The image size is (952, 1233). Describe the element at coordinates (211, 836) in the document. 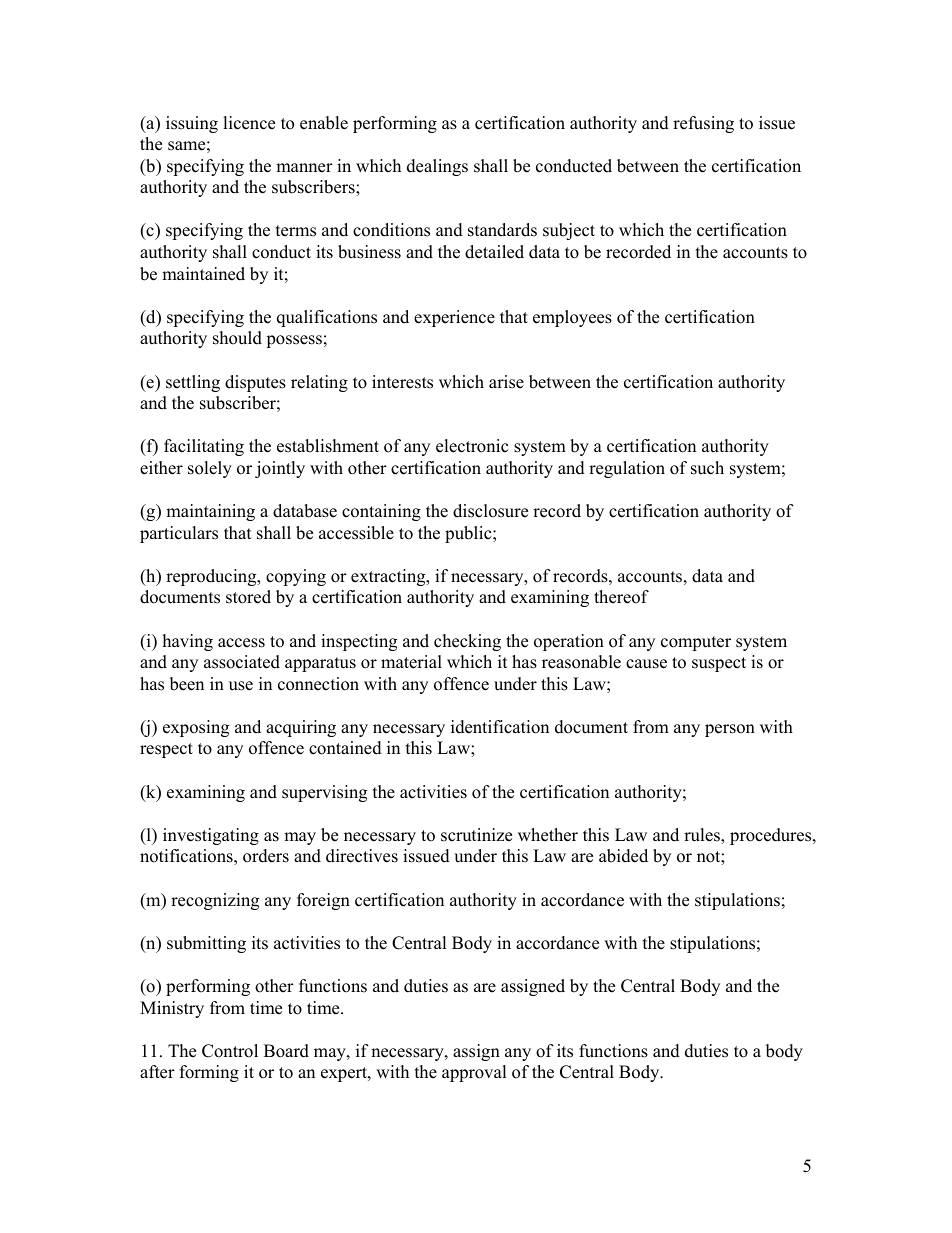

I see `investigating` at that location.
